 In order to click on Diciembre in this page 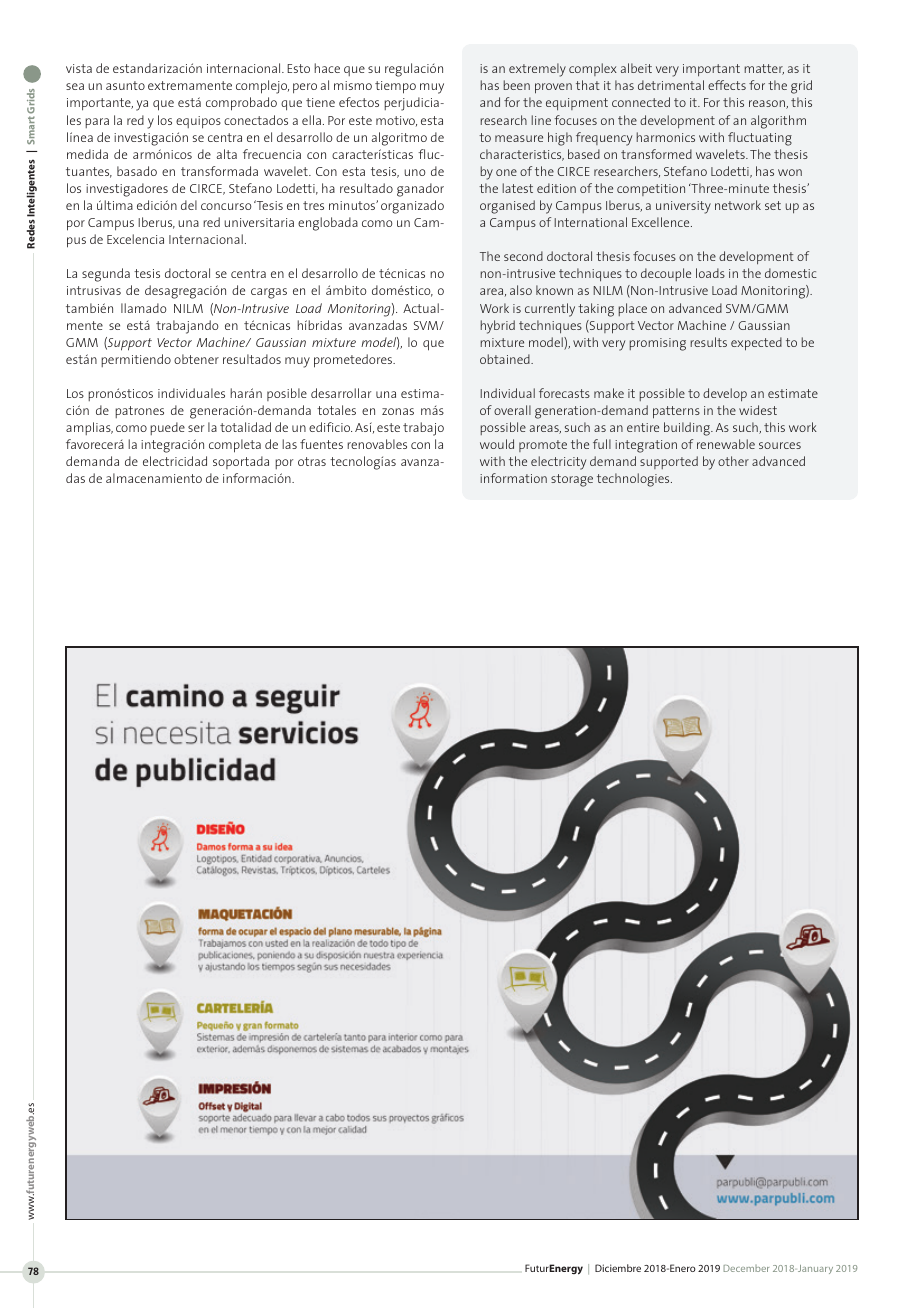, I will do `click(618, 1268)`.
